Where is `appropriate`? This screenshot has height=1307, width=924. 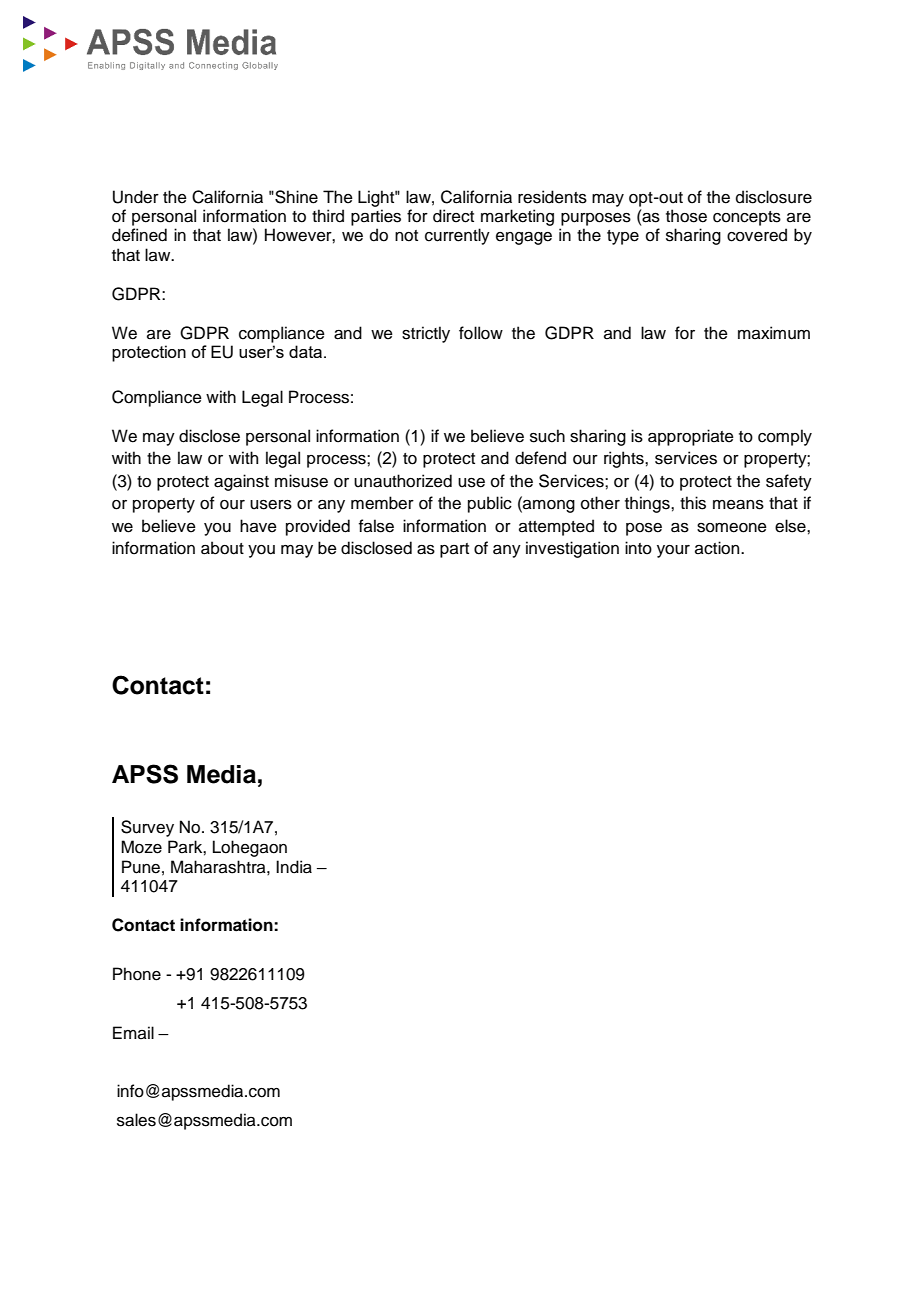 appropriate is located at coordinates (691, 437).
